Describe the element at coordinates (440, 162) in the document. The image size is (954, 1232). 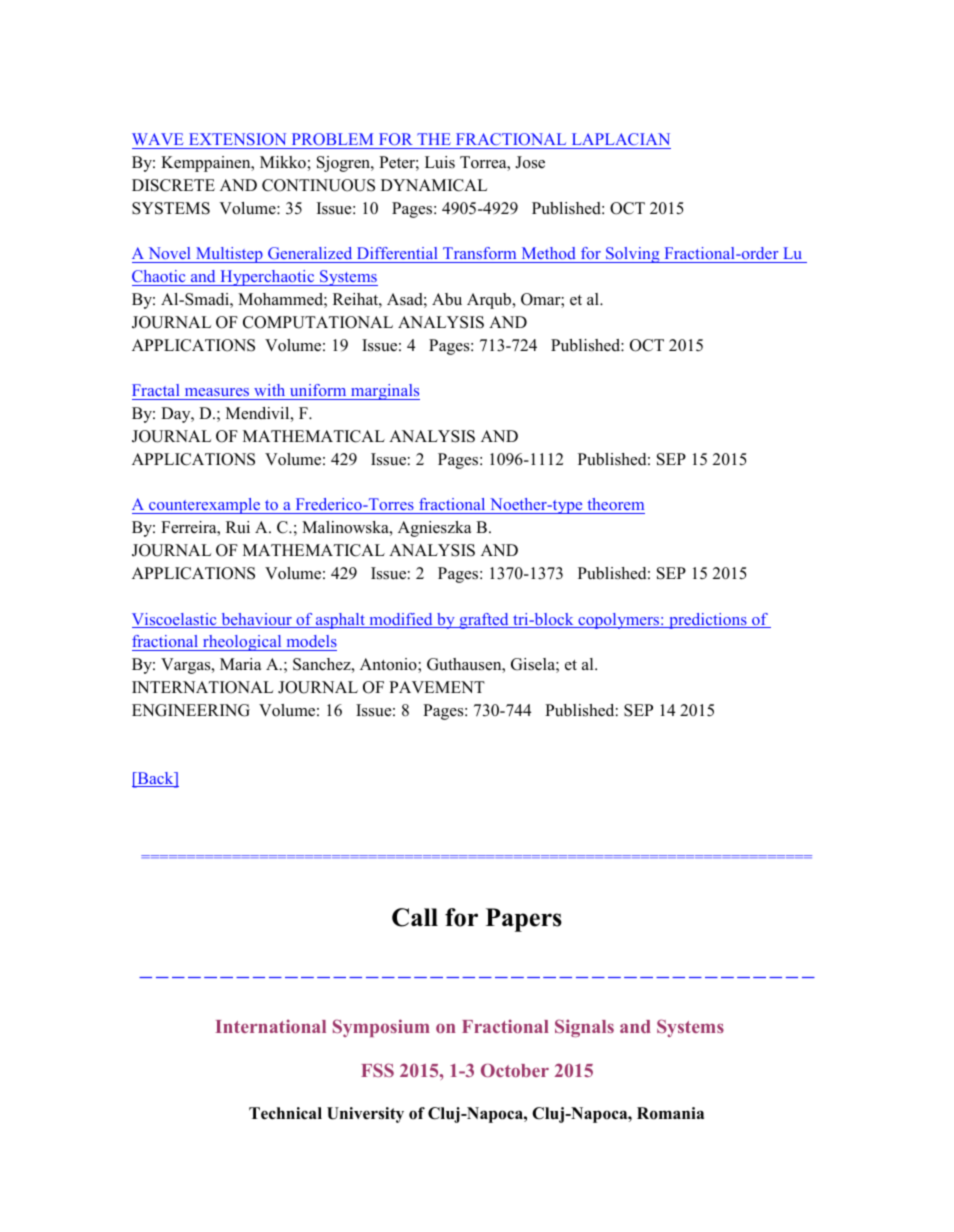
I see `Luis` at that location.
